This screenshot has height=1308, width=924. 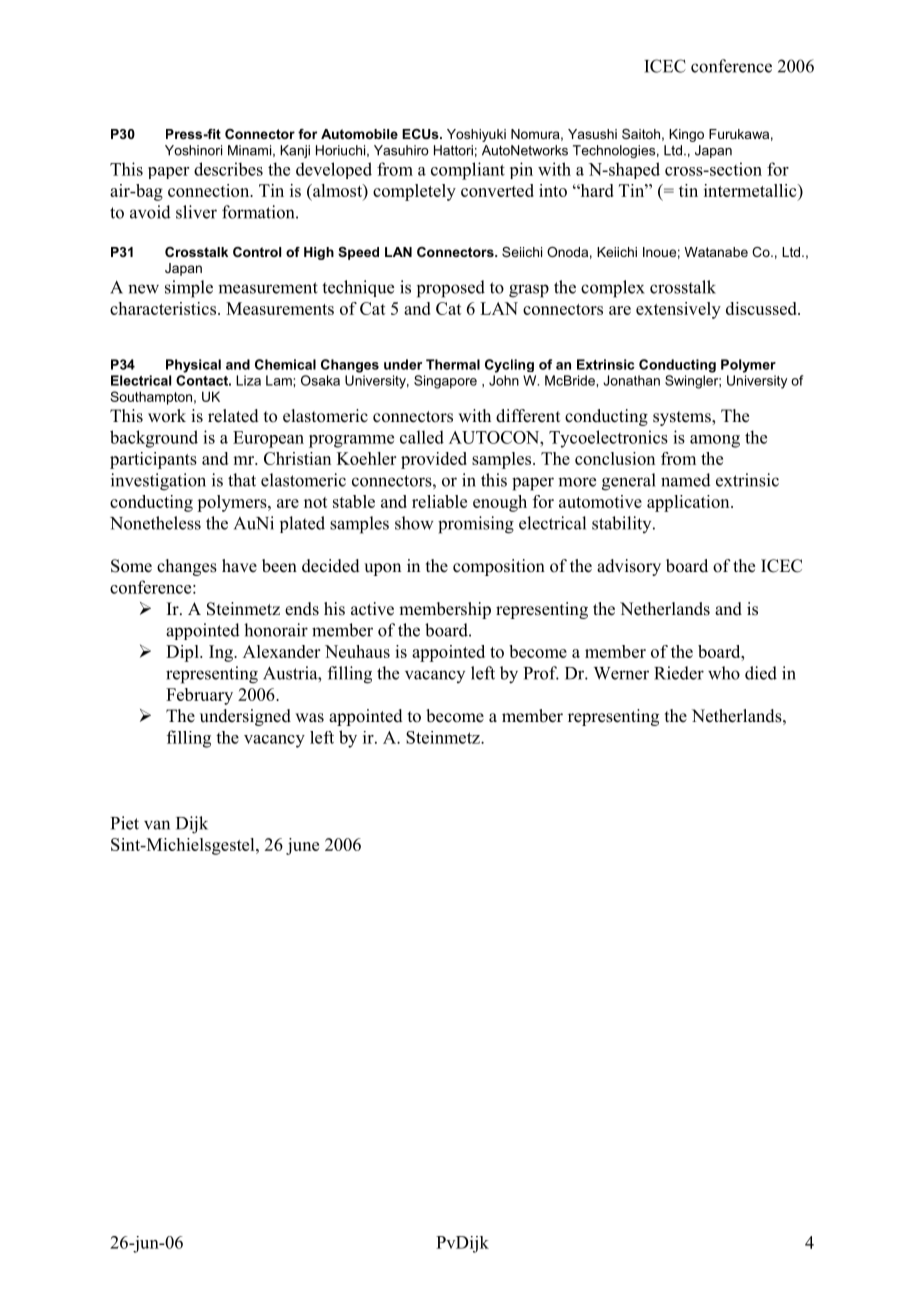 What do you see at coordinates (157, 825) in the screenshot?
I see `van` at bounding box center [157, 825].
